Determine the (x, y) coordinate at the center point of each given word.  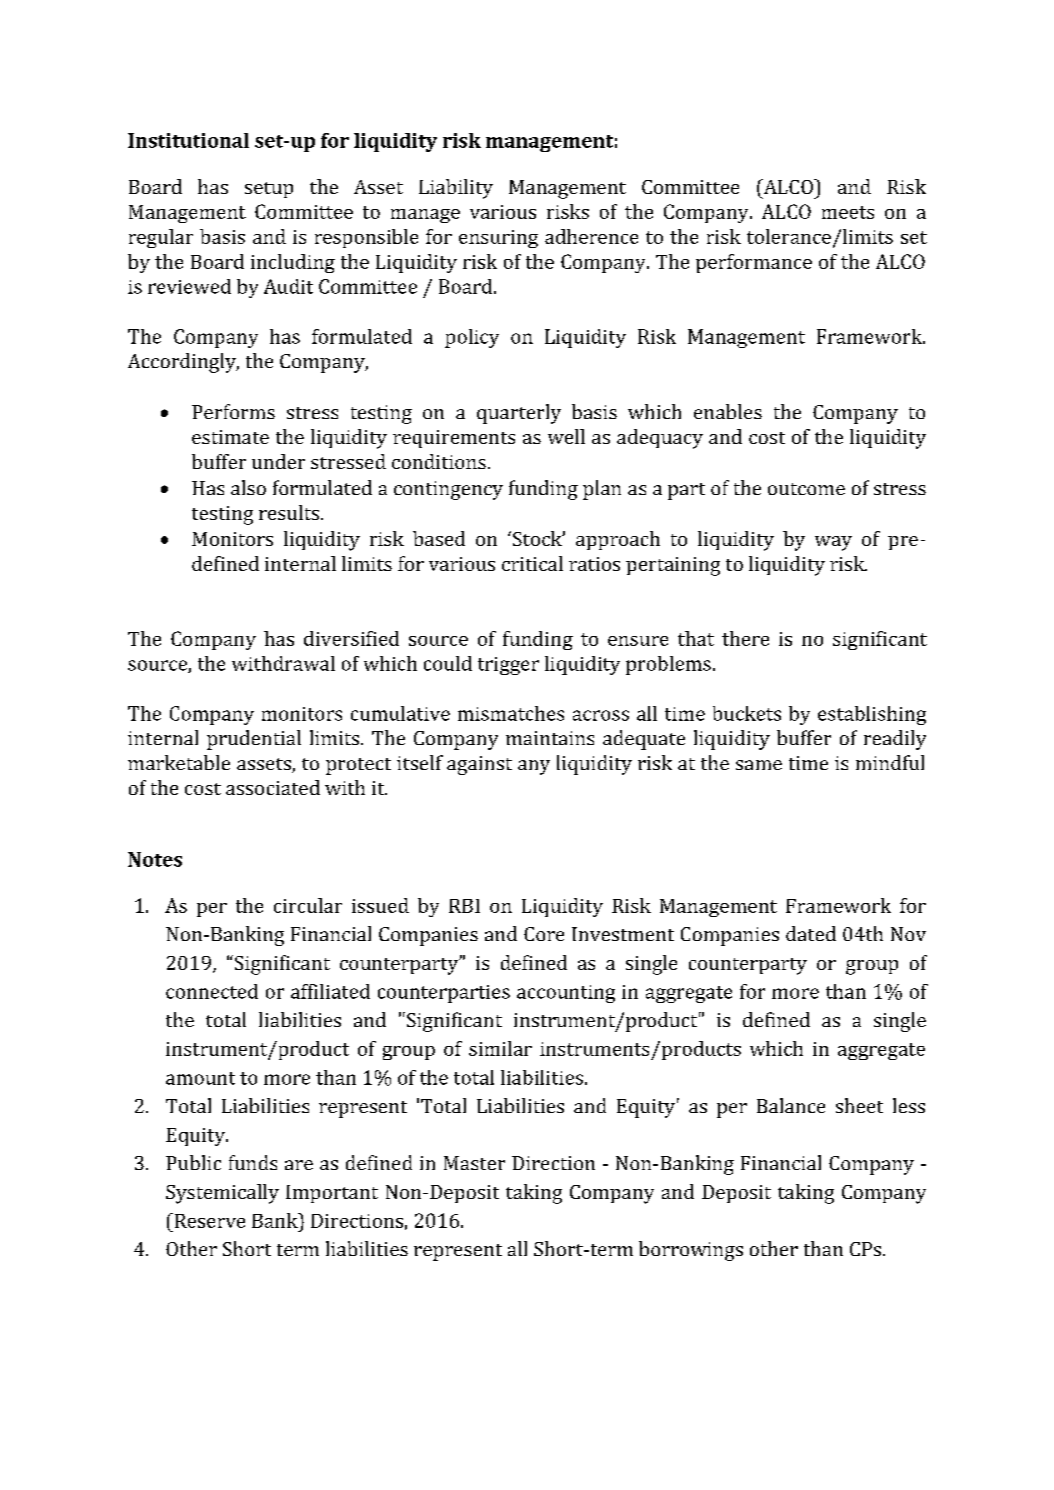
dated (811, 933)
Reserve (208, 1220)
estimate (230, 437)
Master (474, 1163)
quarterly (519, 414)
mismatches (511, 713)
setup (269, 190)
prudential (254, 740)
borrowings (691, 1251)
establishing (872, 715)
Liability (456, 189)
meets (848, 212)
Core (544, 934)
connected (212, 991)
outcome (806, 489)
